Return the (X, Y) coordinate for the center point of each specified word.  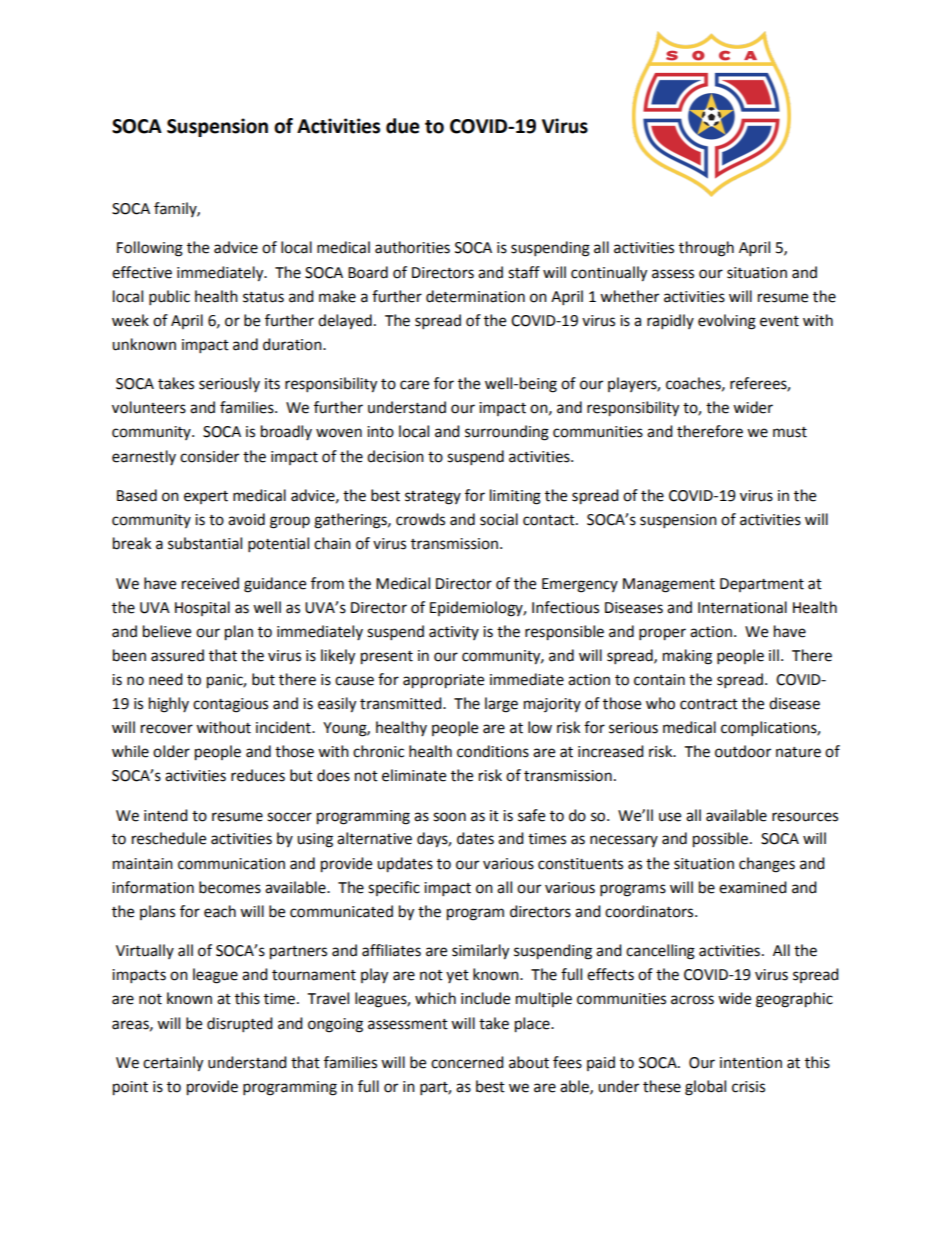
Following (150, 249)
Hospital (202, 608)
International (742, 607)
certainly (173, 1064)
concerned (467, 1062)
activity (454, 633)
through (706, 249)
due (403, 126)
